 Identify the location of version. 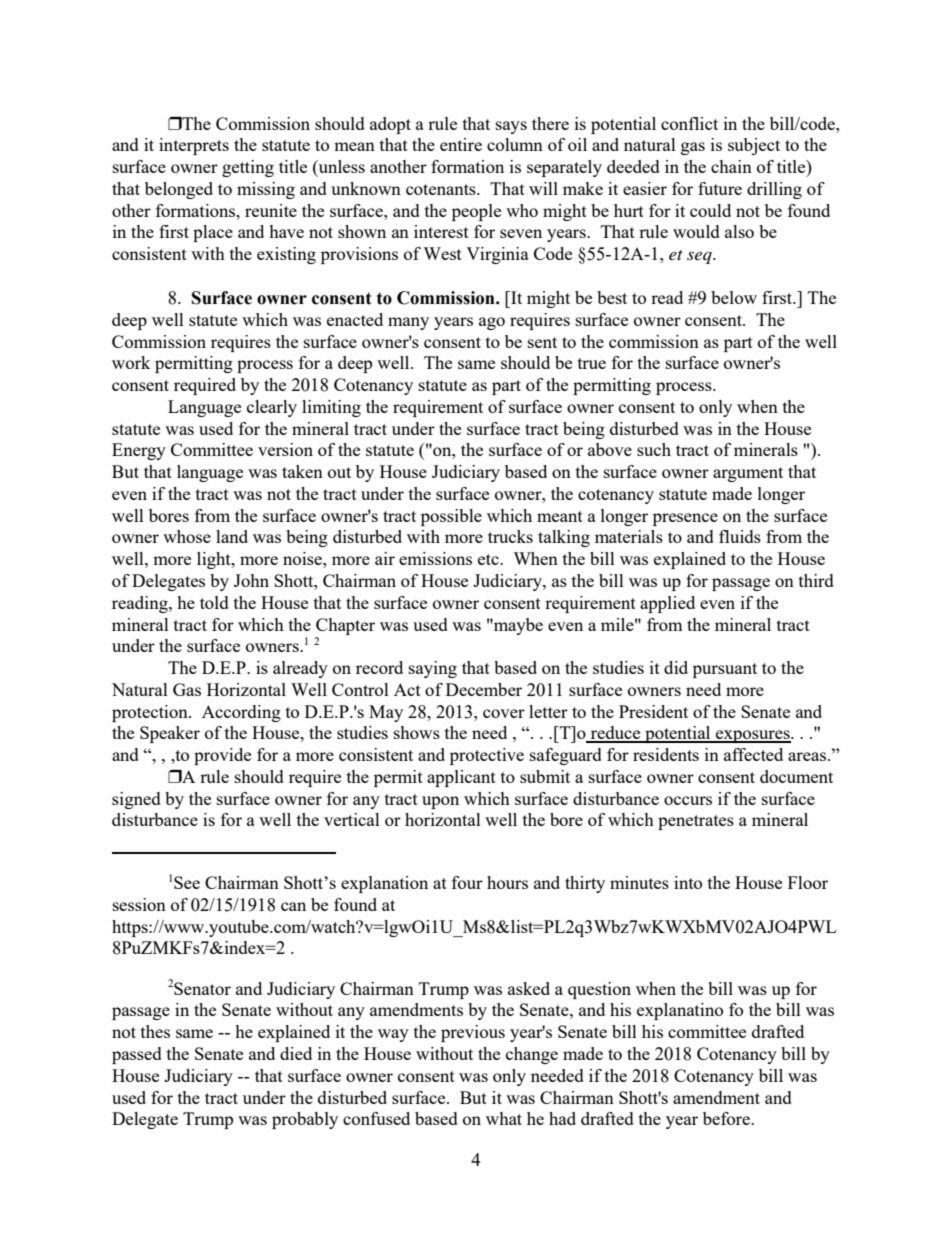
(285, 449).
